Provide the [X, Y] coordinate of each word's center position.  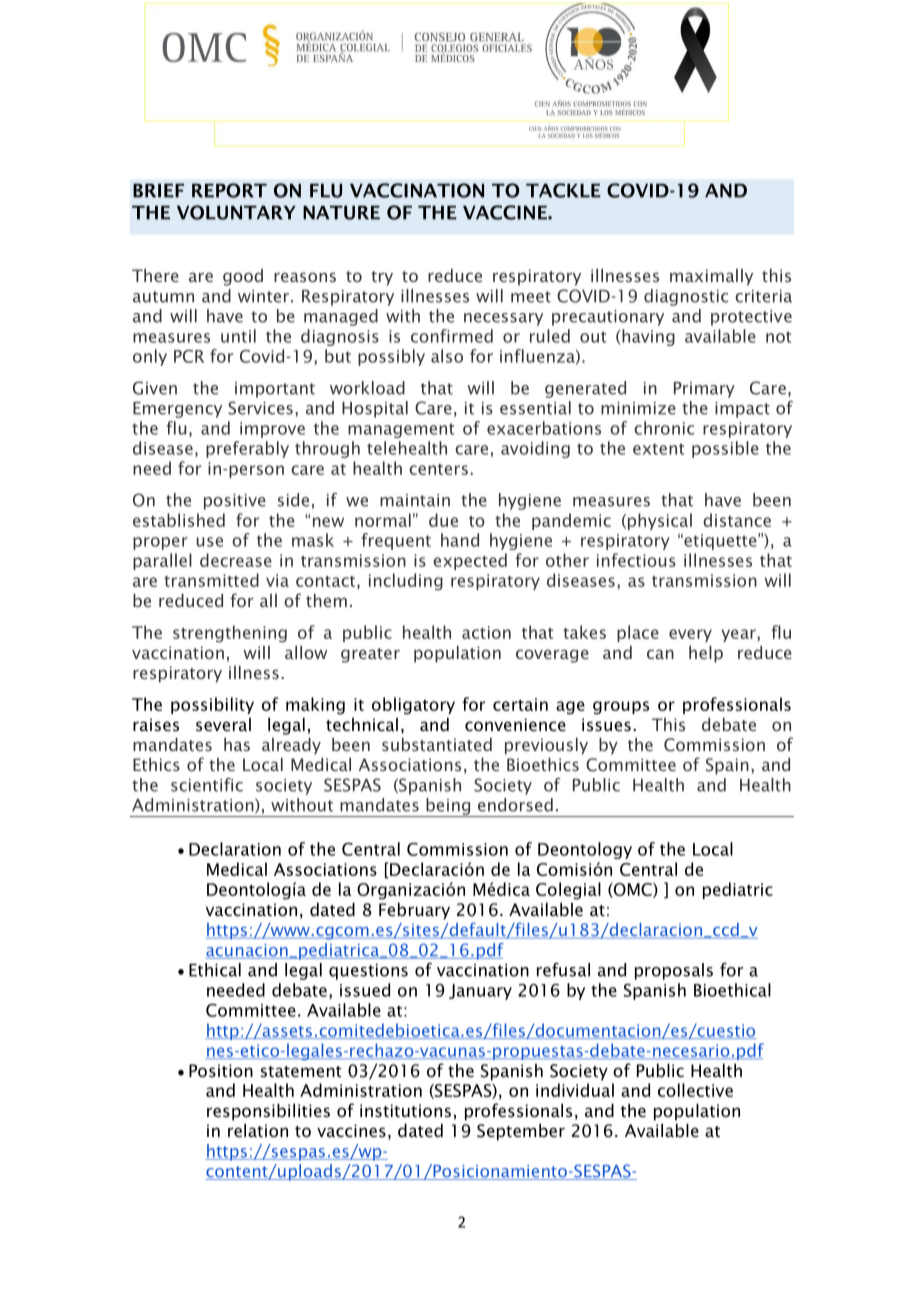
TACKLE [563, 190]
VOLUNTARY [236, 212]
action [486, 632]
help [706, 654]
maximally [711, 277]
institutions [405, 1110]
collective [695, 1090]
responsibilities [268, 1112]
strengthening [230, 633]
